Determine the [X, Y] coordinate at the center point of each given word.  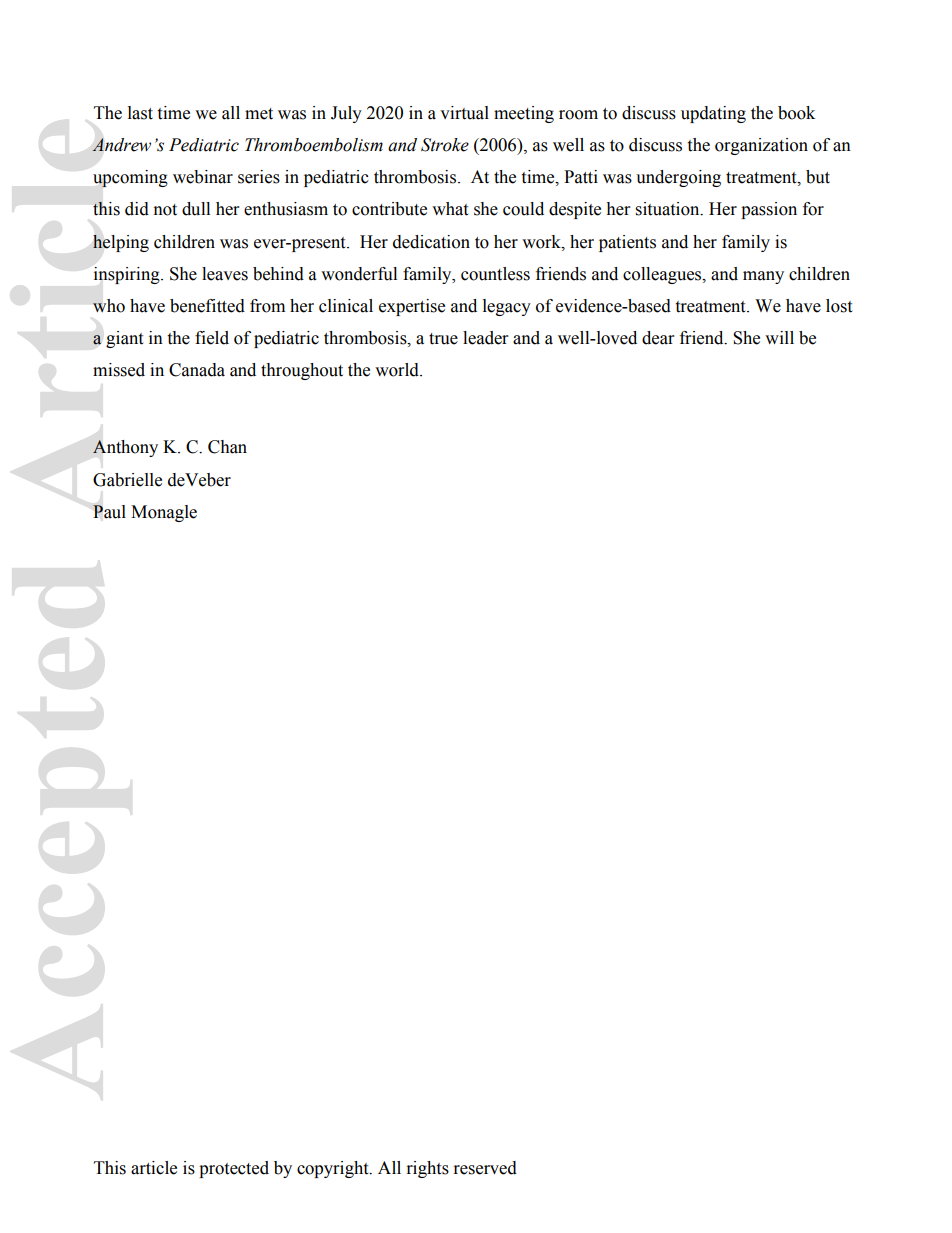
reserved [485, 1168]
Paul [109, 512]
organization [761, 146]
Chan [227, 447]
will [779, 337]
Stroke [445, 145]
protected [234, 1169]
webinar [203, 177]
